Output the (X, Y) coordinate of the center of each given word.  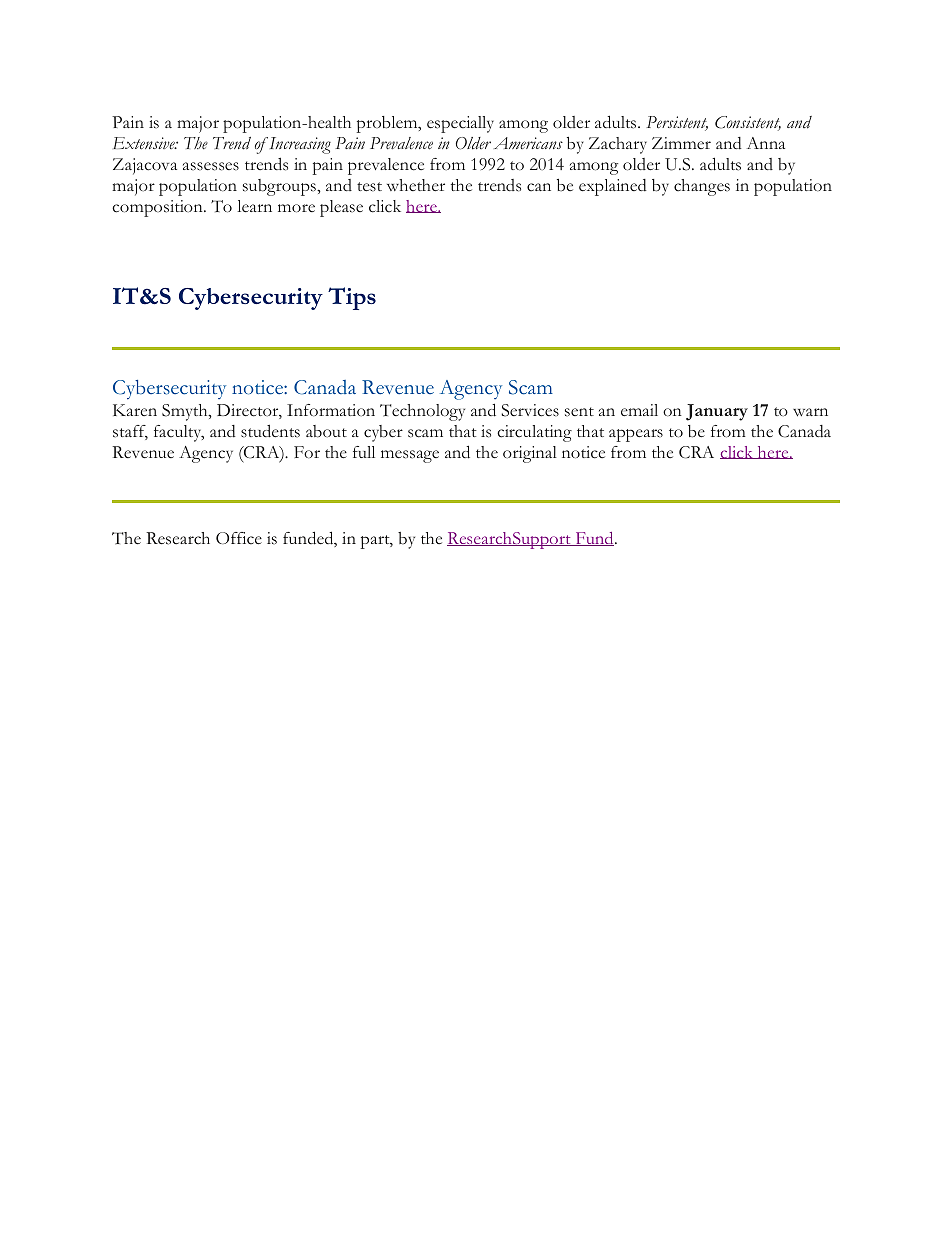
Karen (135, 410)
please (341, 208)
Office (239, 538)
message (410, 456)
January (717, 412)
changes (702, 187)
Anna (766, 143)
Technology (422, 412)
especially (460, 124)
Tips (352, 298)
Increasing (299, 145)
